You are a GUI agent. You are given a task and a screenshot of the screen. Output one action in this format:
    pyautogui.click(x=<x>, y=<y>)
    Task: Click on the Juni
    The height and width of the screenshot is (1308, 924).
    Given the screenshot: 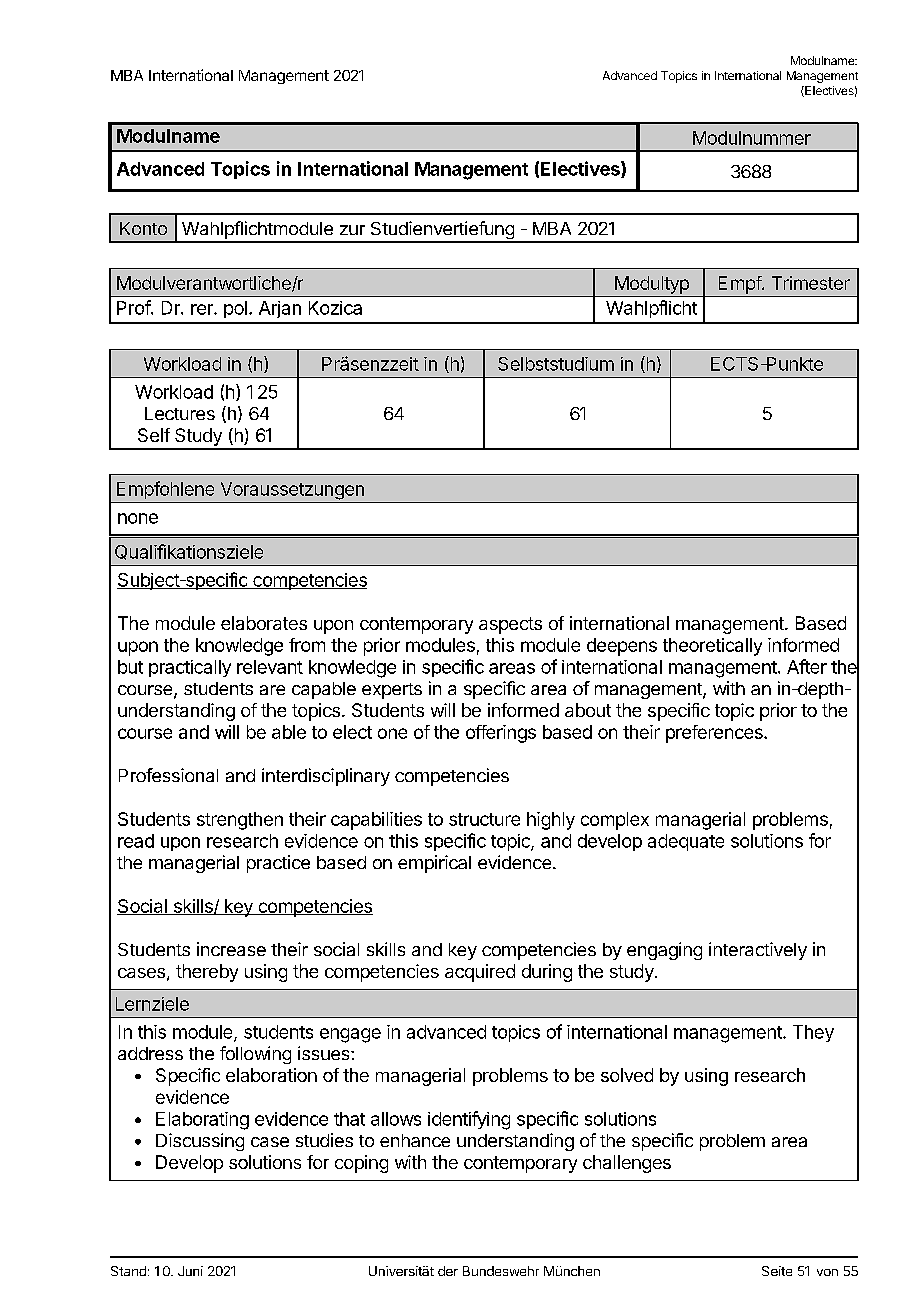 What is the action you would take?
    pyautogui.click(x=190, y=1271)
